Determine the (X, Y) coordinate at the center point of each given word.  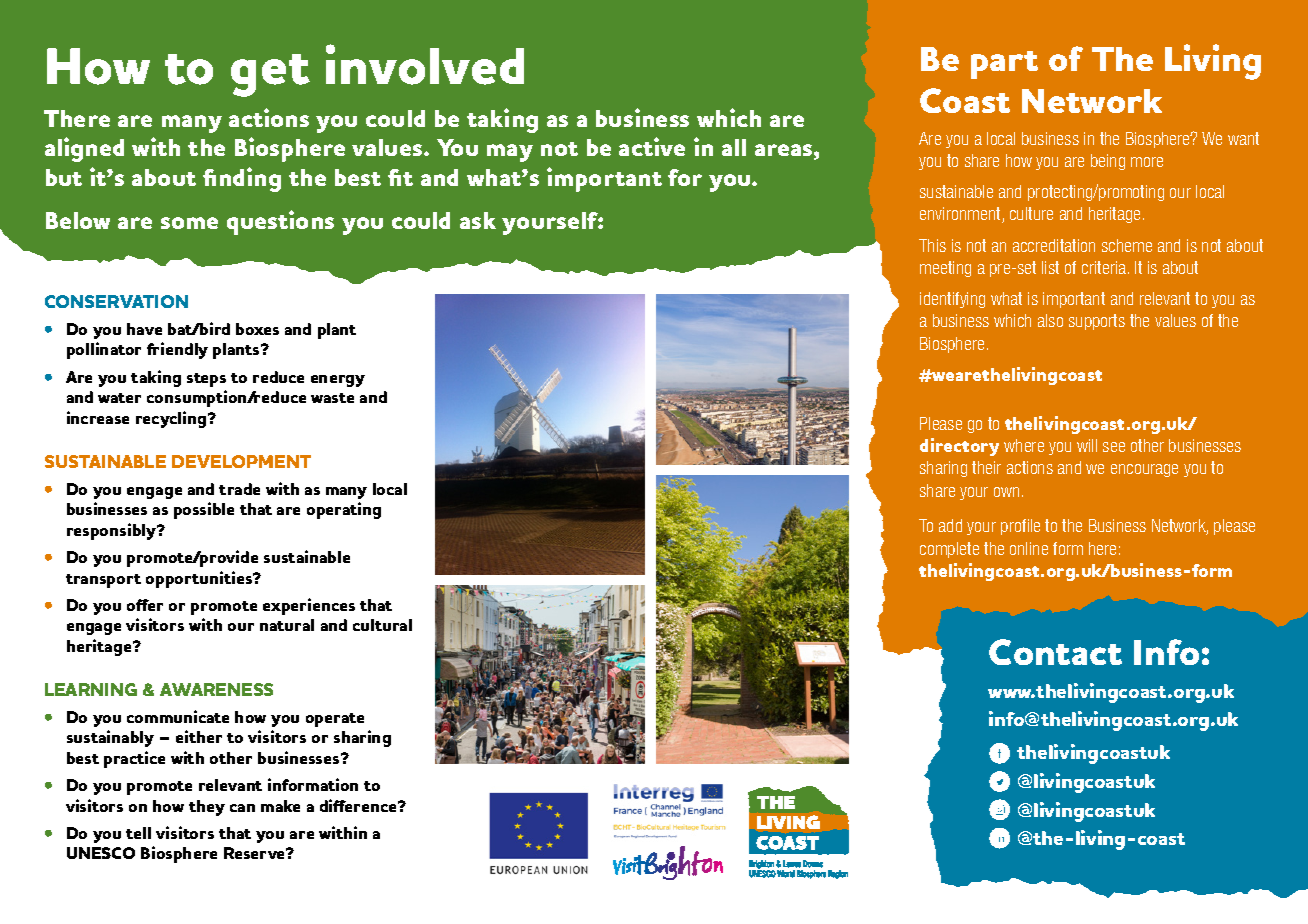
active (652, 146)
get (270, 75)
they (207, 808)
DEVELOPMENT (241, 461)
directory (959, 447)
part (1004, 65)
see (1114, 447)
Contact (1055, 652)
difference (360, 805)
